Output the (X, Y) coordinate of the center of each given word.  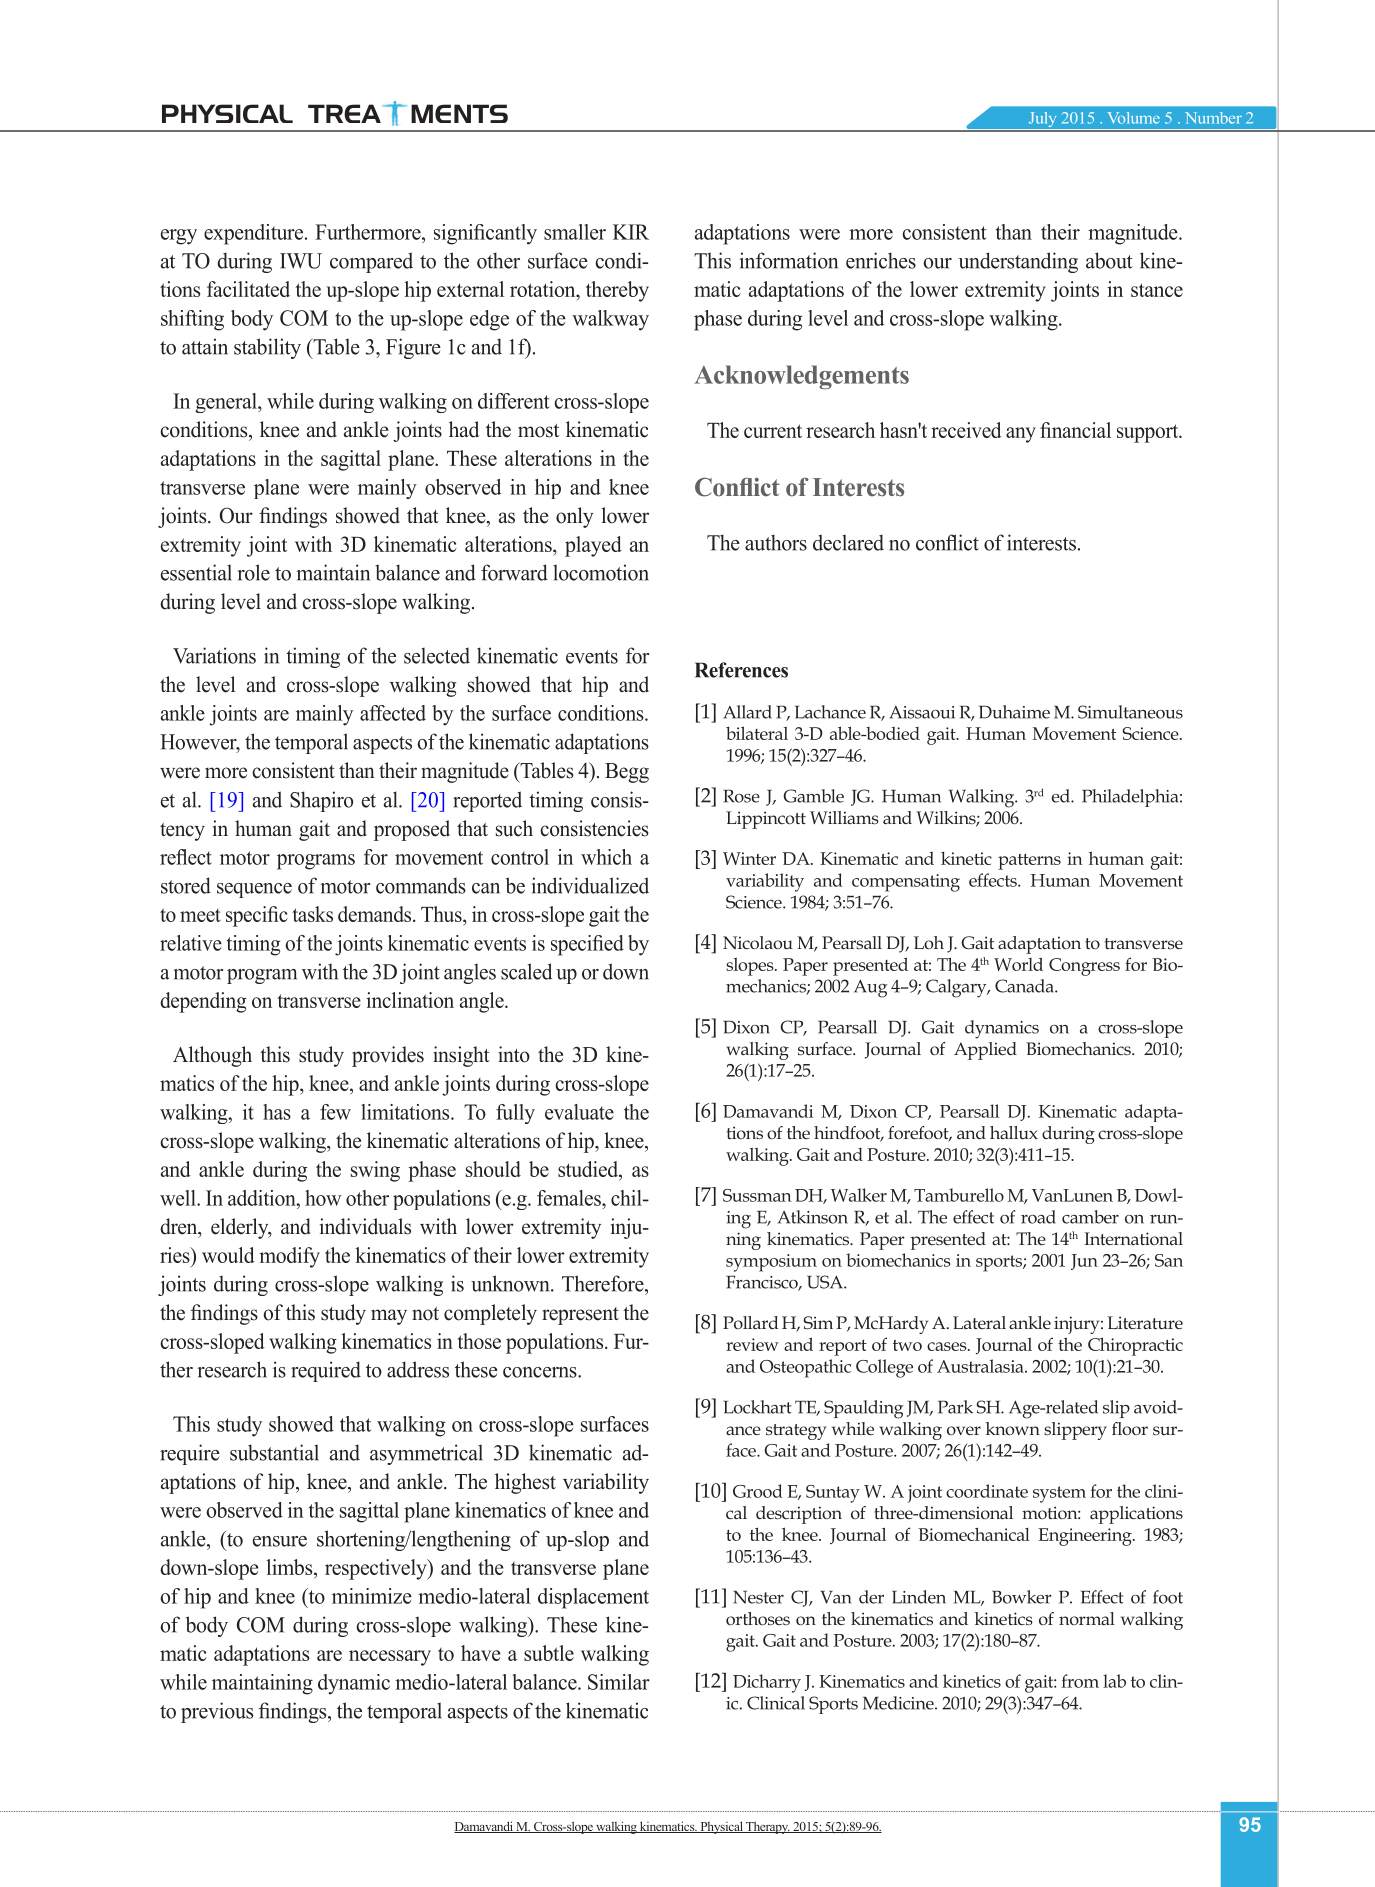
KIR (631, 232)
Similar (619, 1682)
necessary (390, 1658)
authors (776, 542)
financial (1075, 430)
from (1080, 1681)
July (1042, 121)
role (253, 572)
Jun (1084, 1262)
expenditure (255, 234)
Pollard (750, 1322)
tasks (312, 914)
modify (289, 1257)
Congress (1084, 967)
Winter (749, 858)
